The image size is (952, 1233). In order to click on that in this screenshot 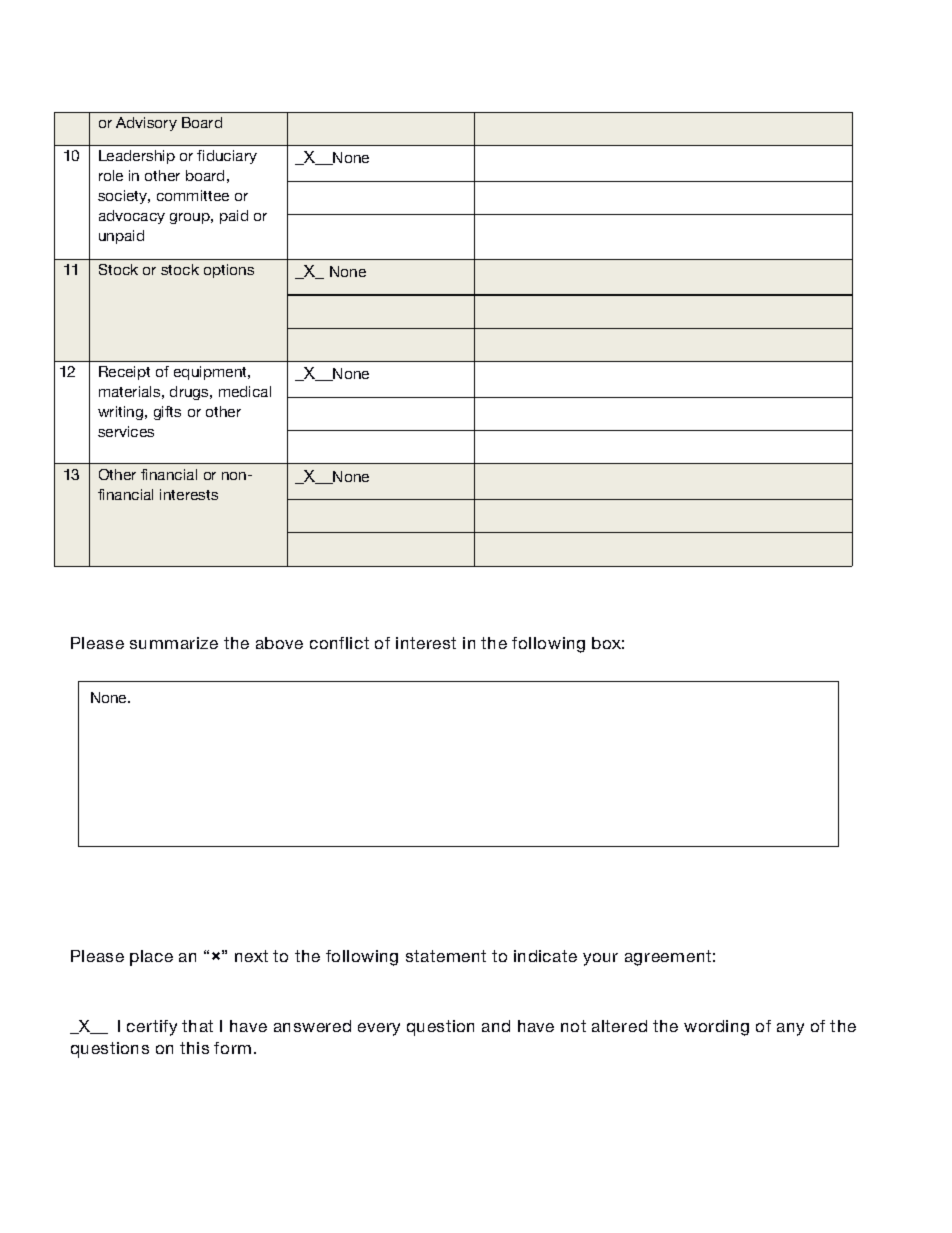, I will do `click(197, 1026)`.
